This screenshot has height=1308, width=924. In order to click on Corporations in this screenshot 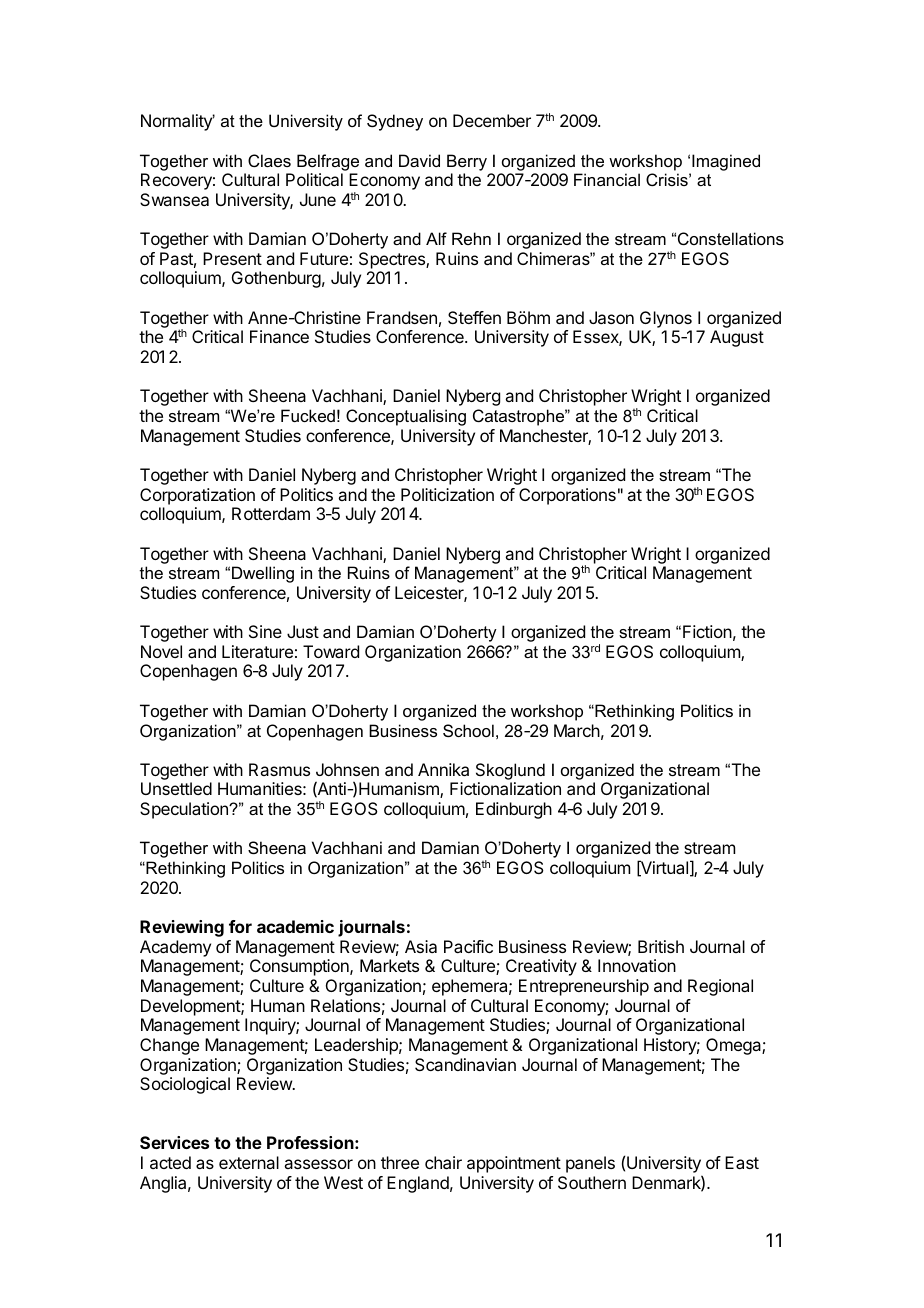, I will do `click(567, 496)`.
